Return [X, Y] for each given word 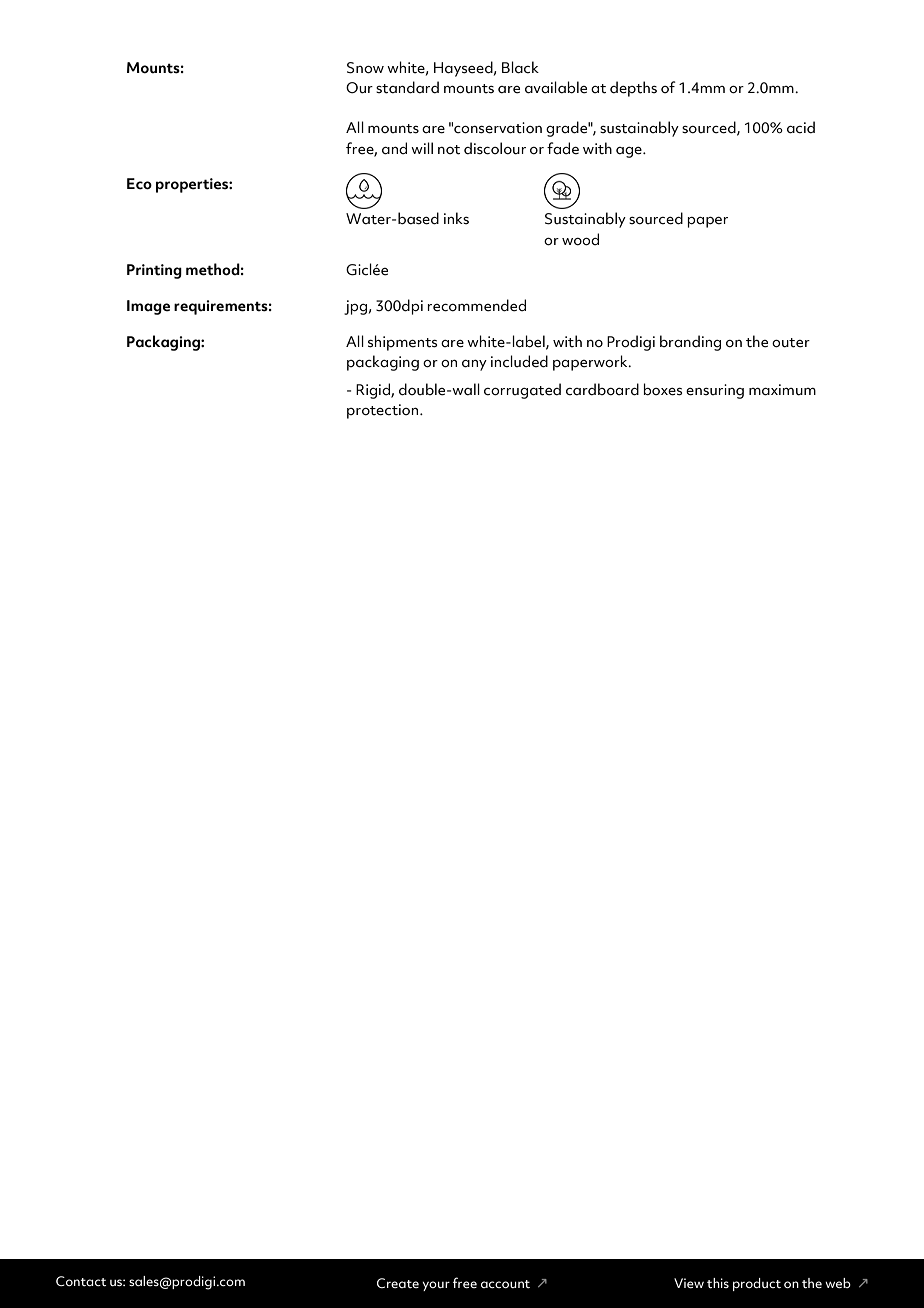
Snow [365, 68]
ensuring [715, 391]
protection [384, 411]
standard [407, 87]
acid [801, 127]
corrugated [522, 391]
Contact [81, 1281]
